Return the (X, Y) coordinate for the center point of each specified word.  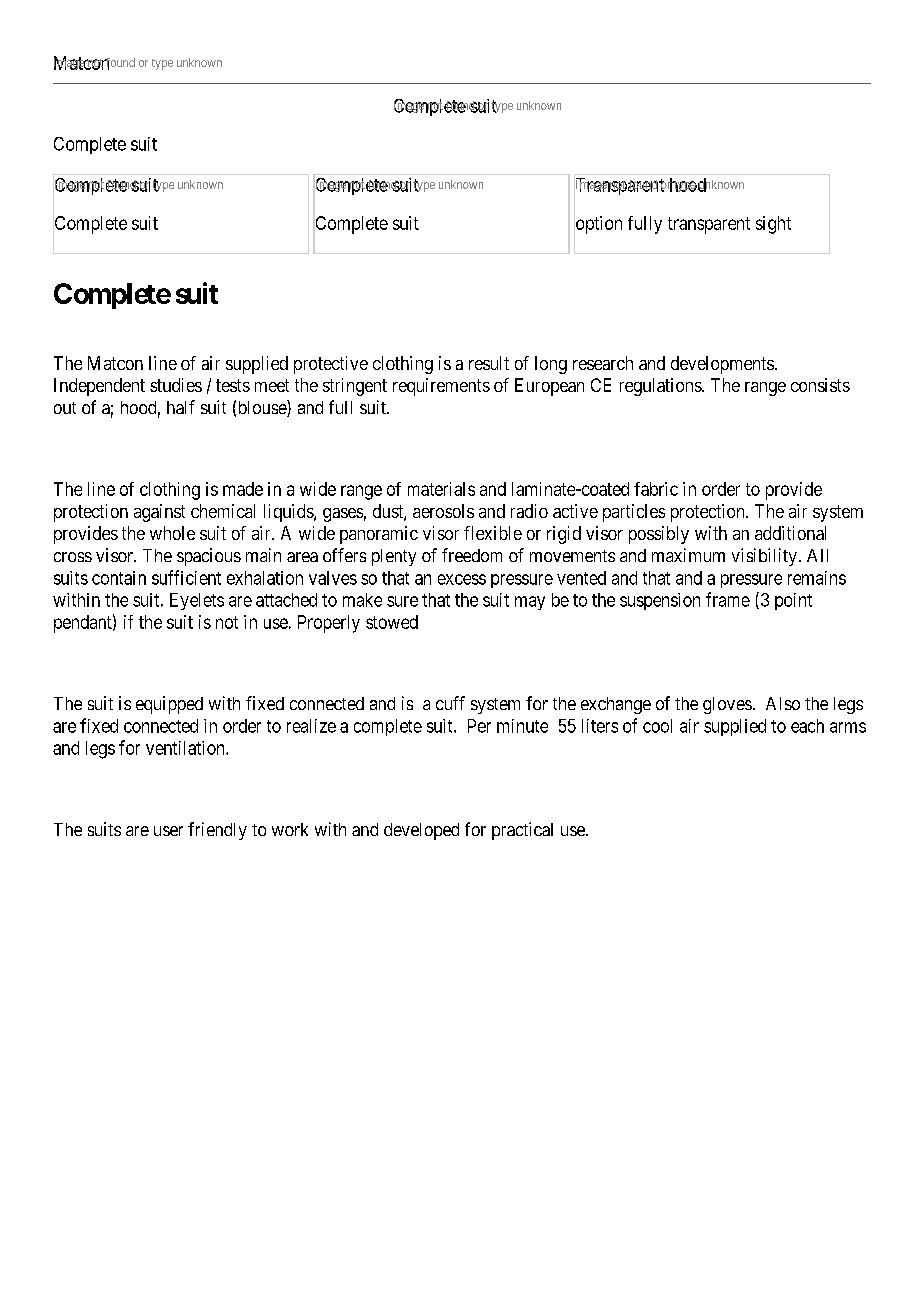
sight (773, 225)
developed (421, 831)
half (181, 407)
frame (728, 599)
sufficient (186, 577)
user (168, 831)
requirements (441, 387)
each (807, 726)
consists (820, 385)
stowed (392, 622)
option (598, 225)
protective (331, 365)
